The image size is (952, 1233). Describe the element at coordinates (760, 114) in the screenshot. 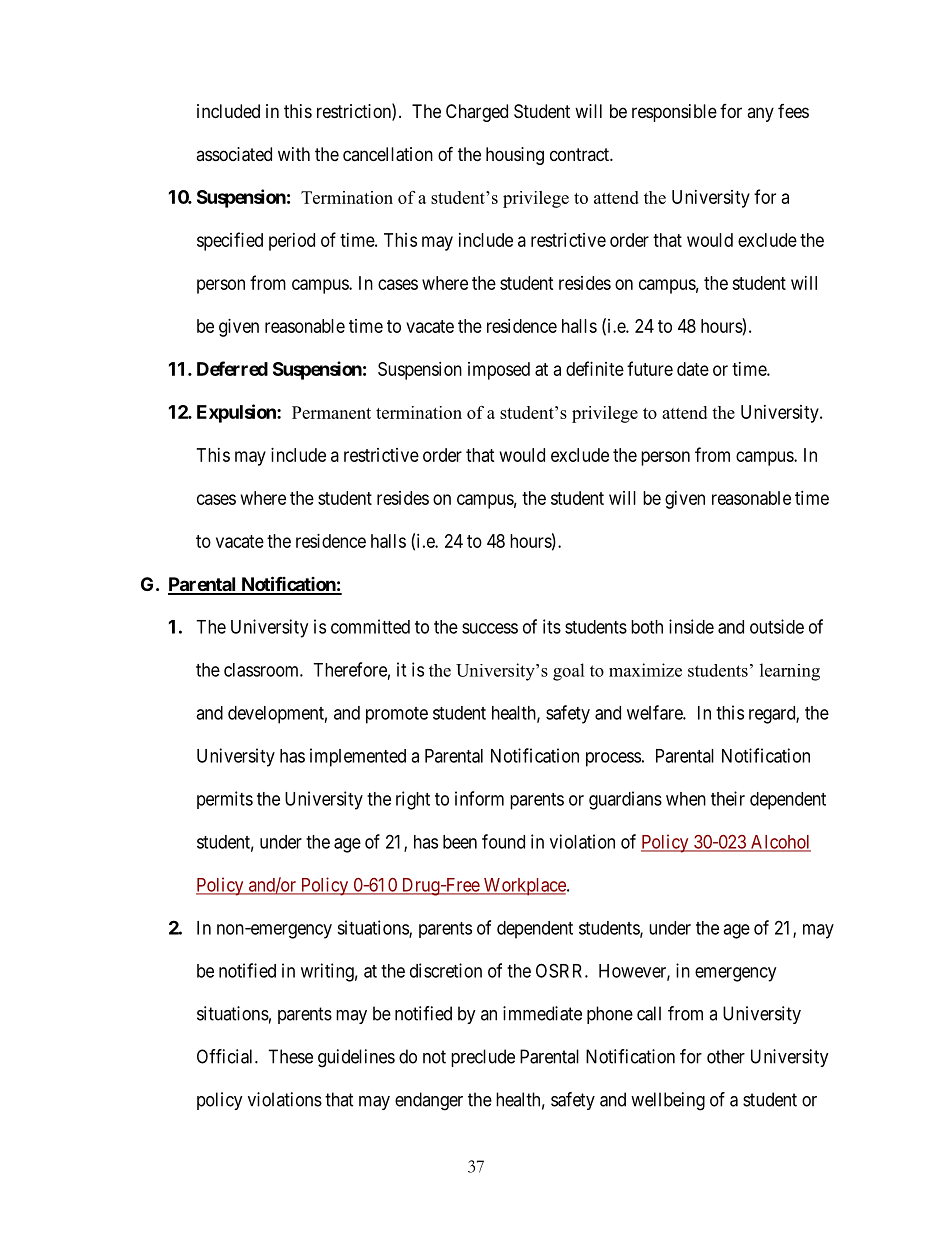

I see `any` at that location.
